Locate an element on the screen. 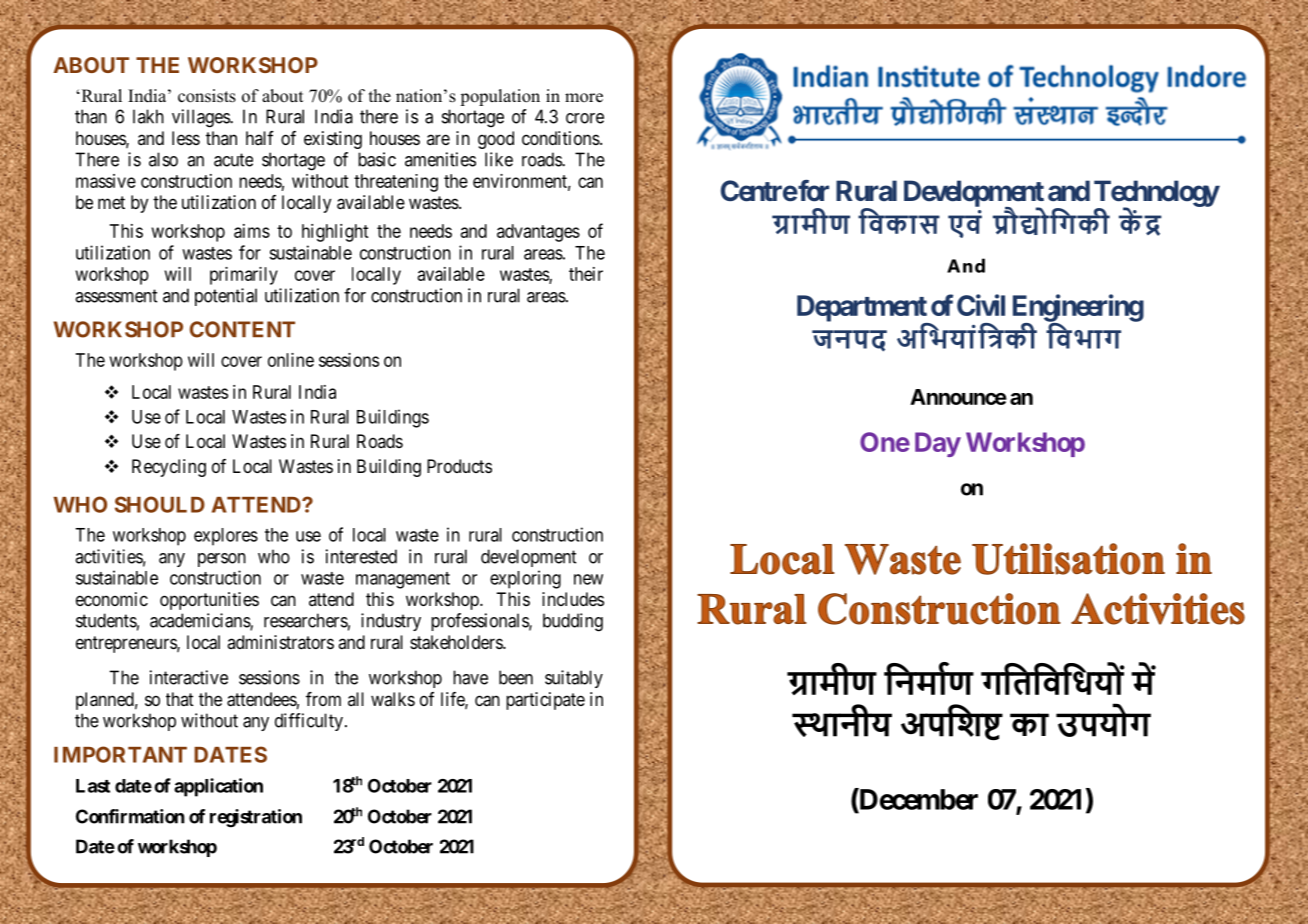 The image size is (1308, 924). CONTENT is located at coordinates (242, 329).
